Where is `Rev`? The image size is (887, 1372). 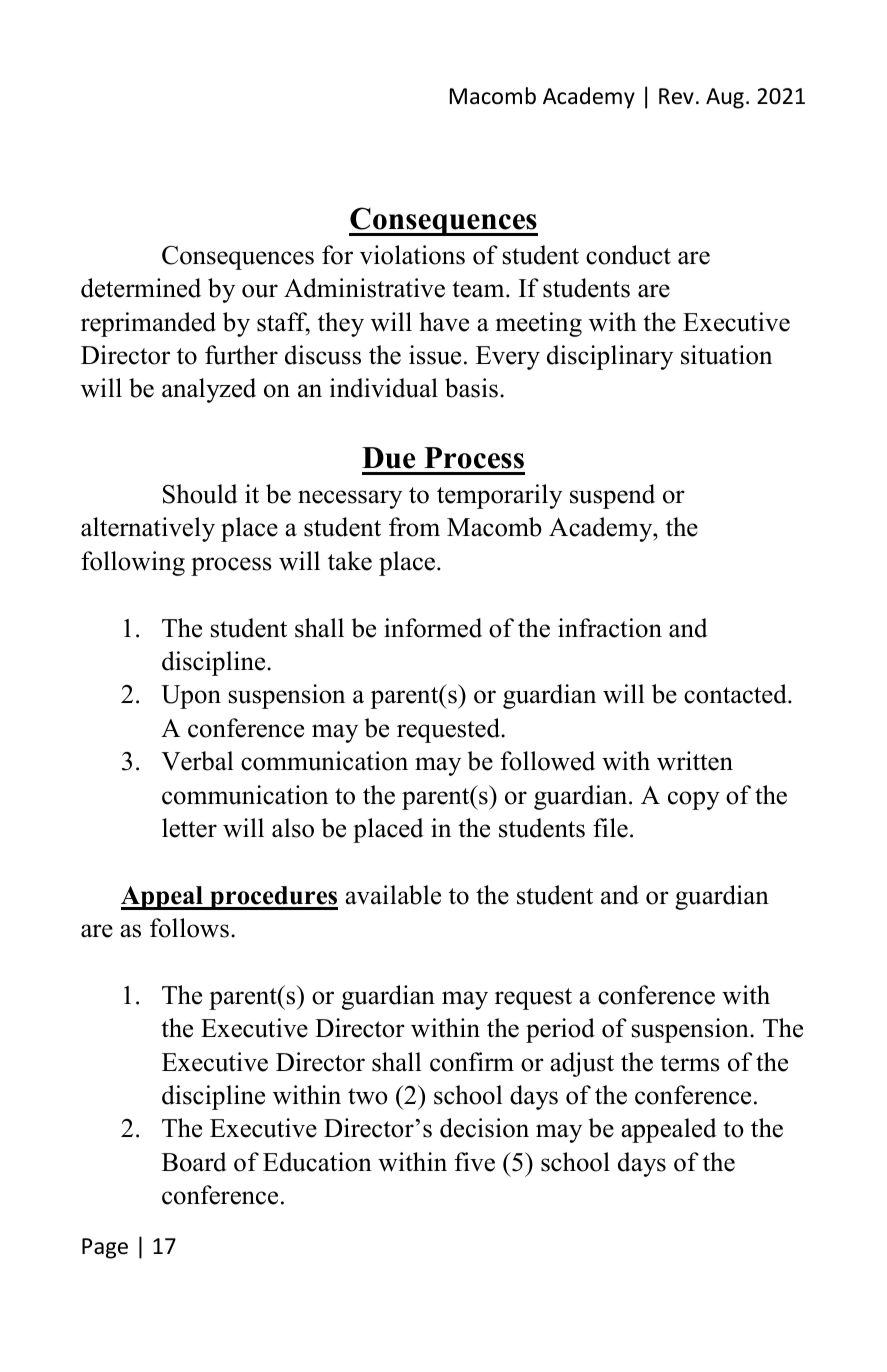 Rev is located at coordinates (676, 96).
